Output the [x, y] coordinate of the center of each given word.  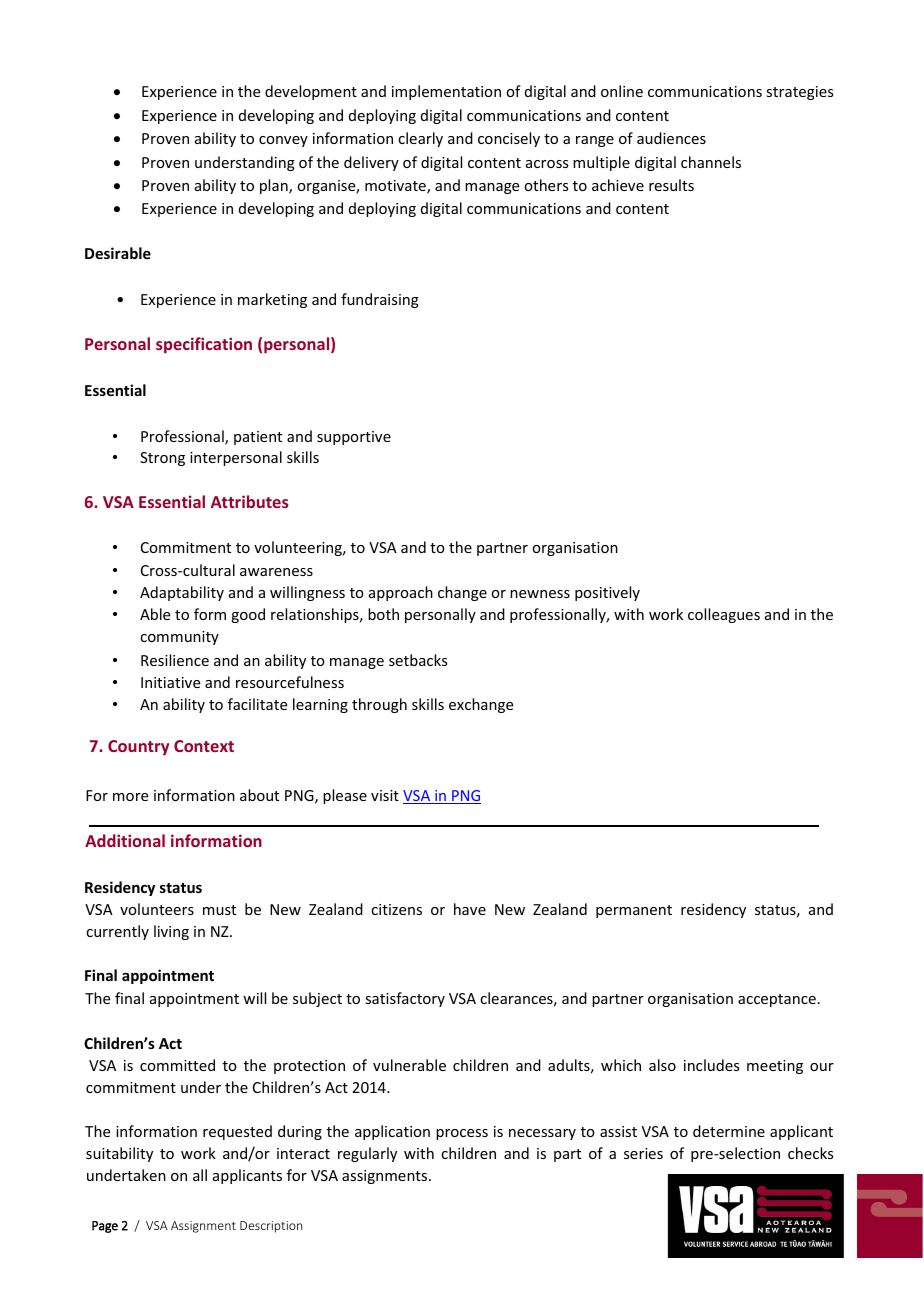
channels [711, 162]
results [671, 185]
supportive [354, 438]
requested [237, 1132]
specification [204, 345]
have [470, 909]
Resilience [175, 660]
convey [283, 141]
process [462, 1134]
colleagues [724, 615]
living [171, 932]
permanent [634, 911]
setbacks [418, 660]
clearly [420, 139]
